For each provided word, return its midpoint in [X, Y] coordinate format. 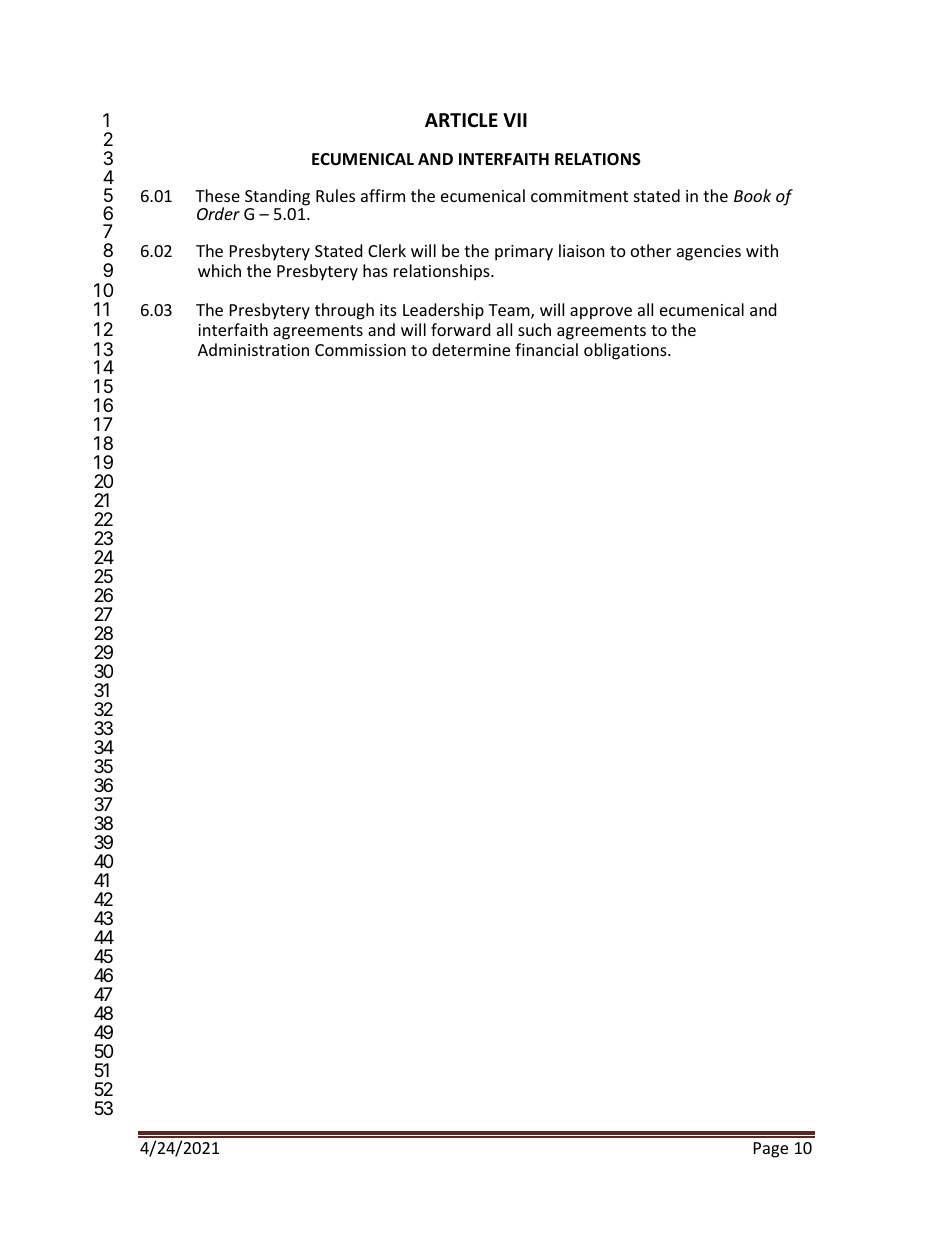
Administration [253, 349]
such [534, 329]
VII [515, 120]
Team [510, 311]
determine [471, 349]
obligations [626, 351]
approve [601, 313]
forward [460, 329]
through [344, 311]
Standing [277, 197]
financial [546, 349]
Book [753, 195]
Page [771, 1150]
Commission [360, 350]
